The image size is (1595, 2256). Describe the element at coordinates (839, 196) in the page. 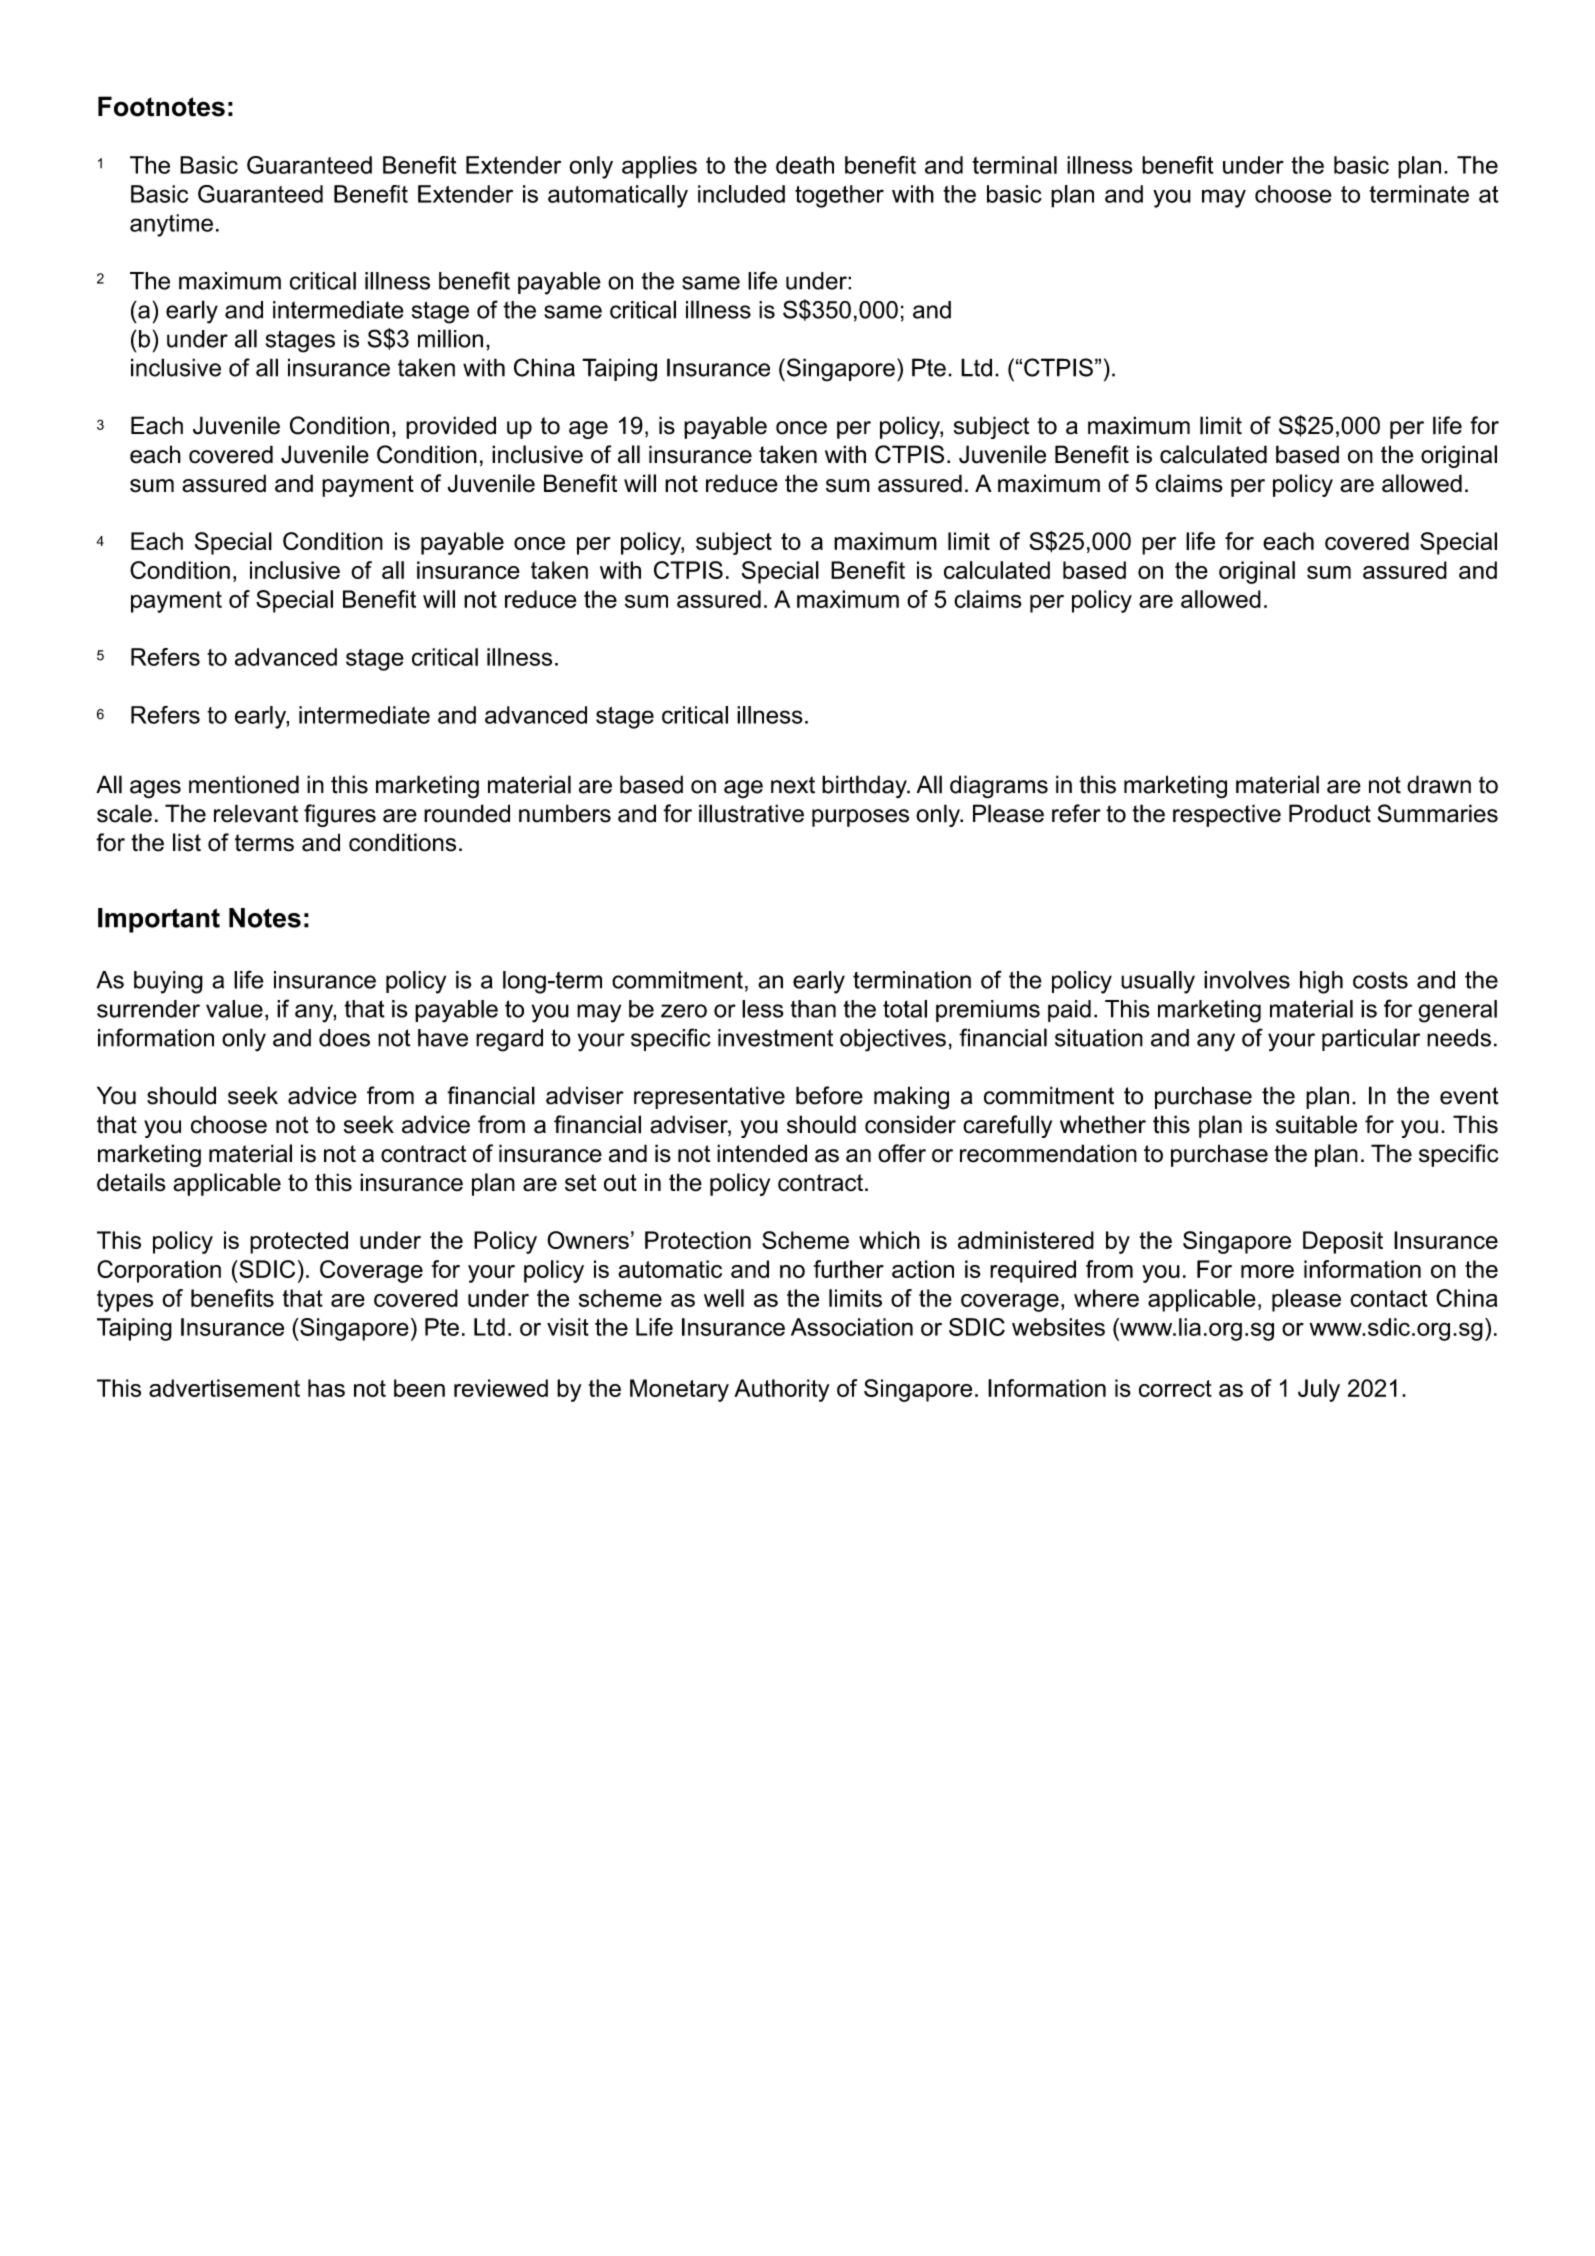

I see `together` at that location.
